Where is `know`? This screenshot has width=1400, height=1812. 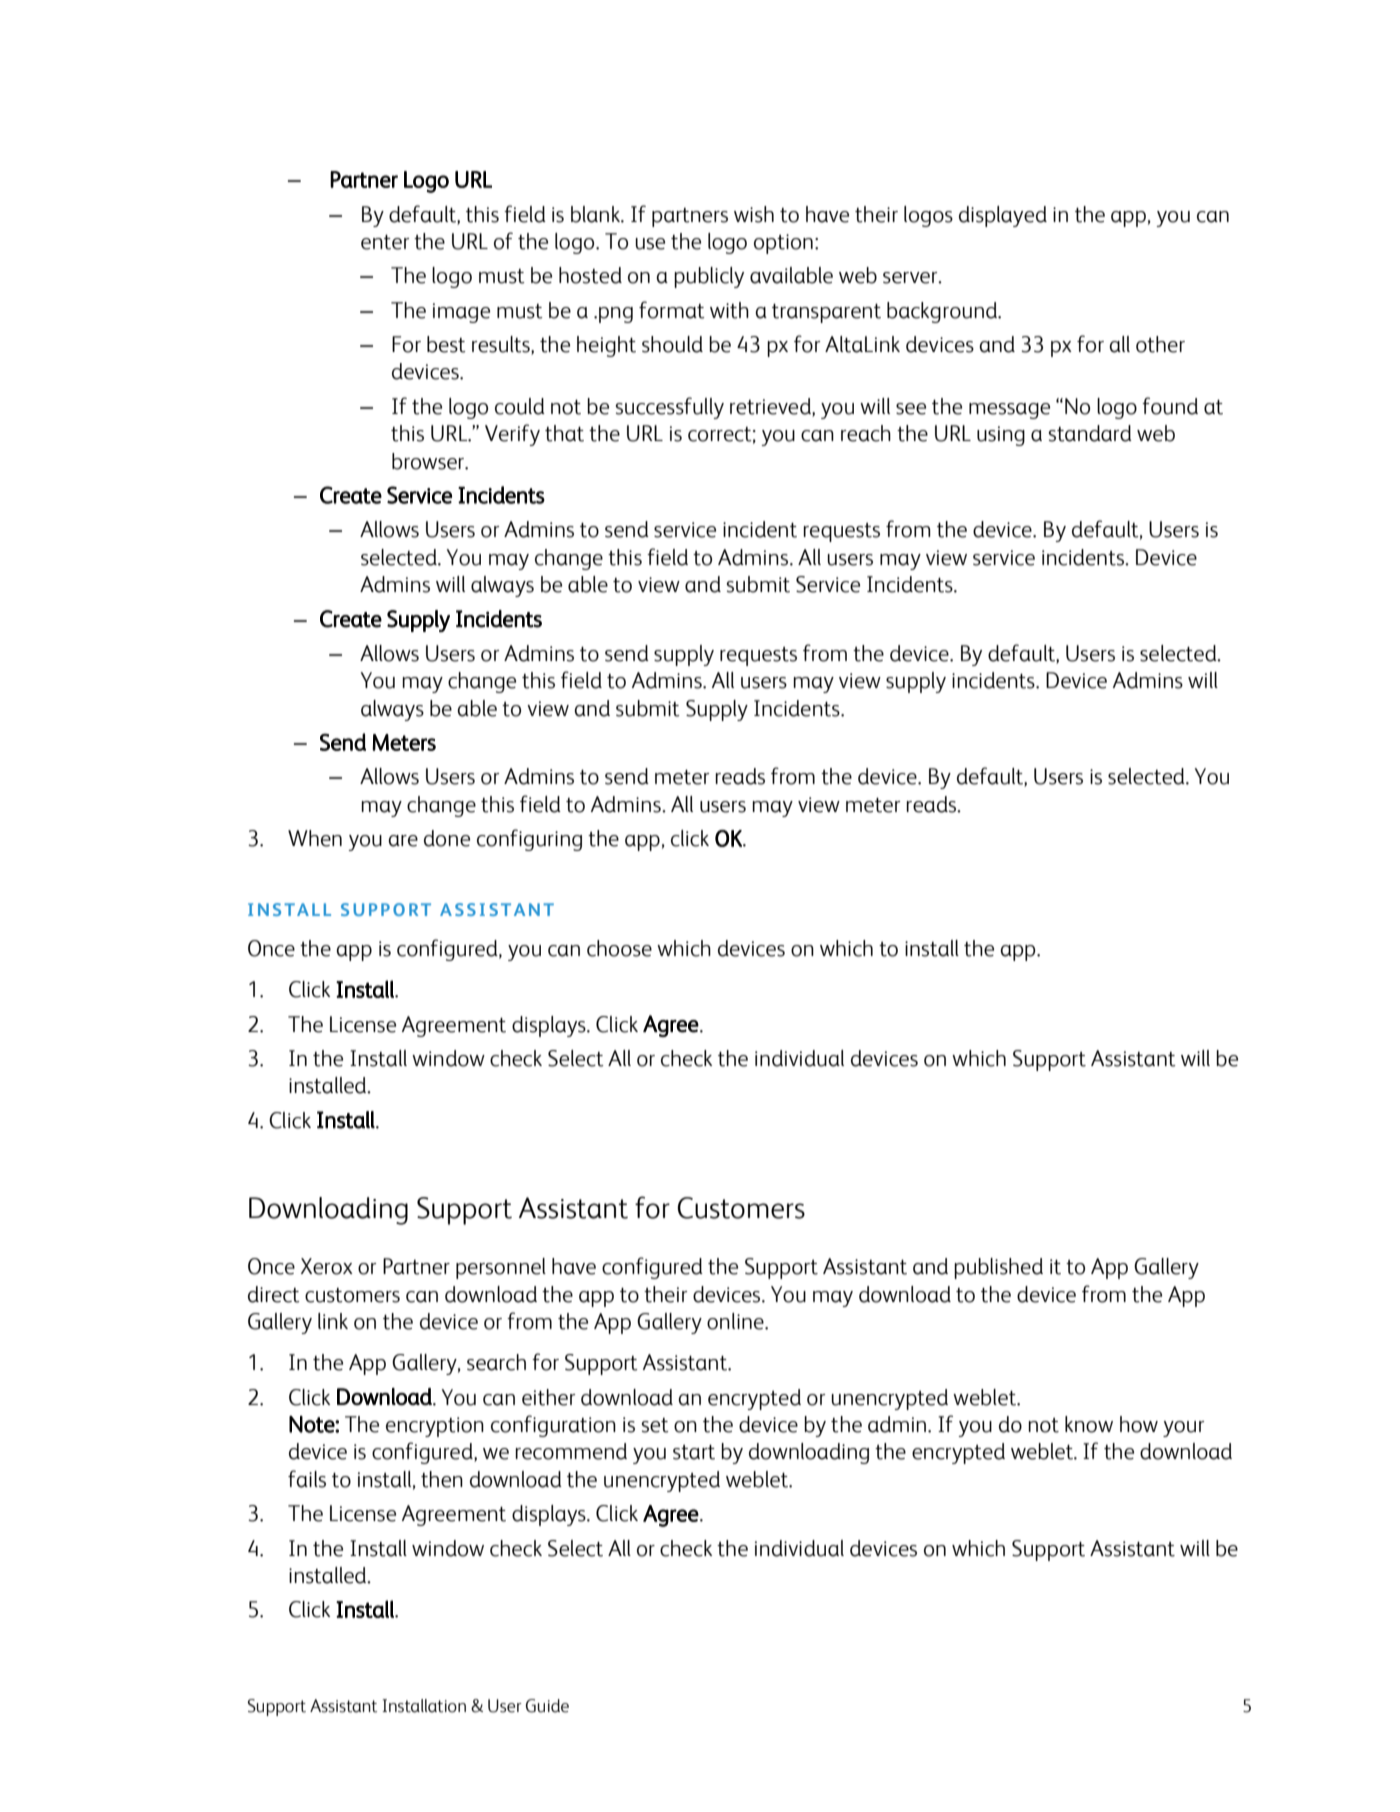
know is located at coordinates (1089, 1424).
